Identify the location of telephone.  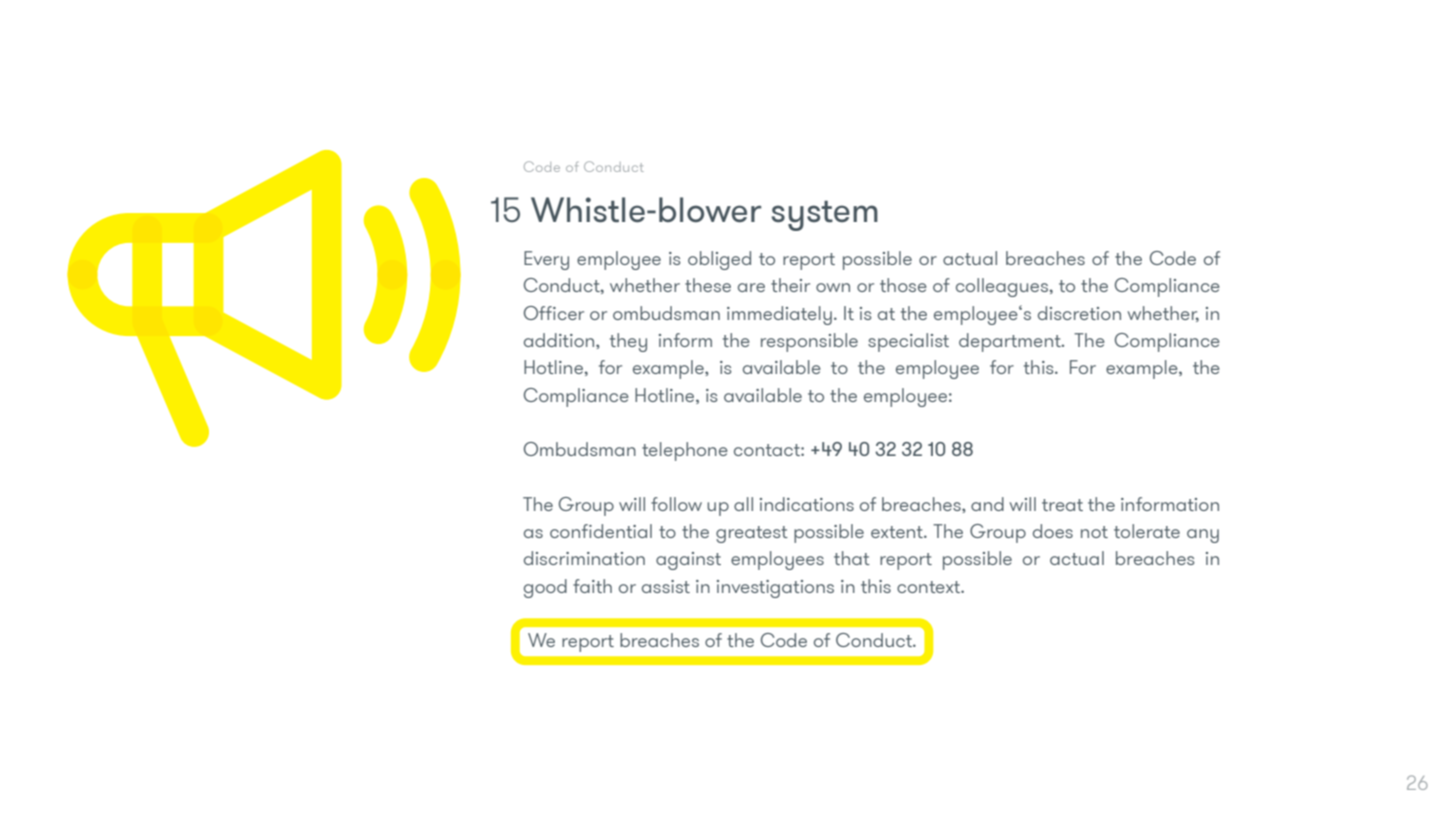
(685, 451).
